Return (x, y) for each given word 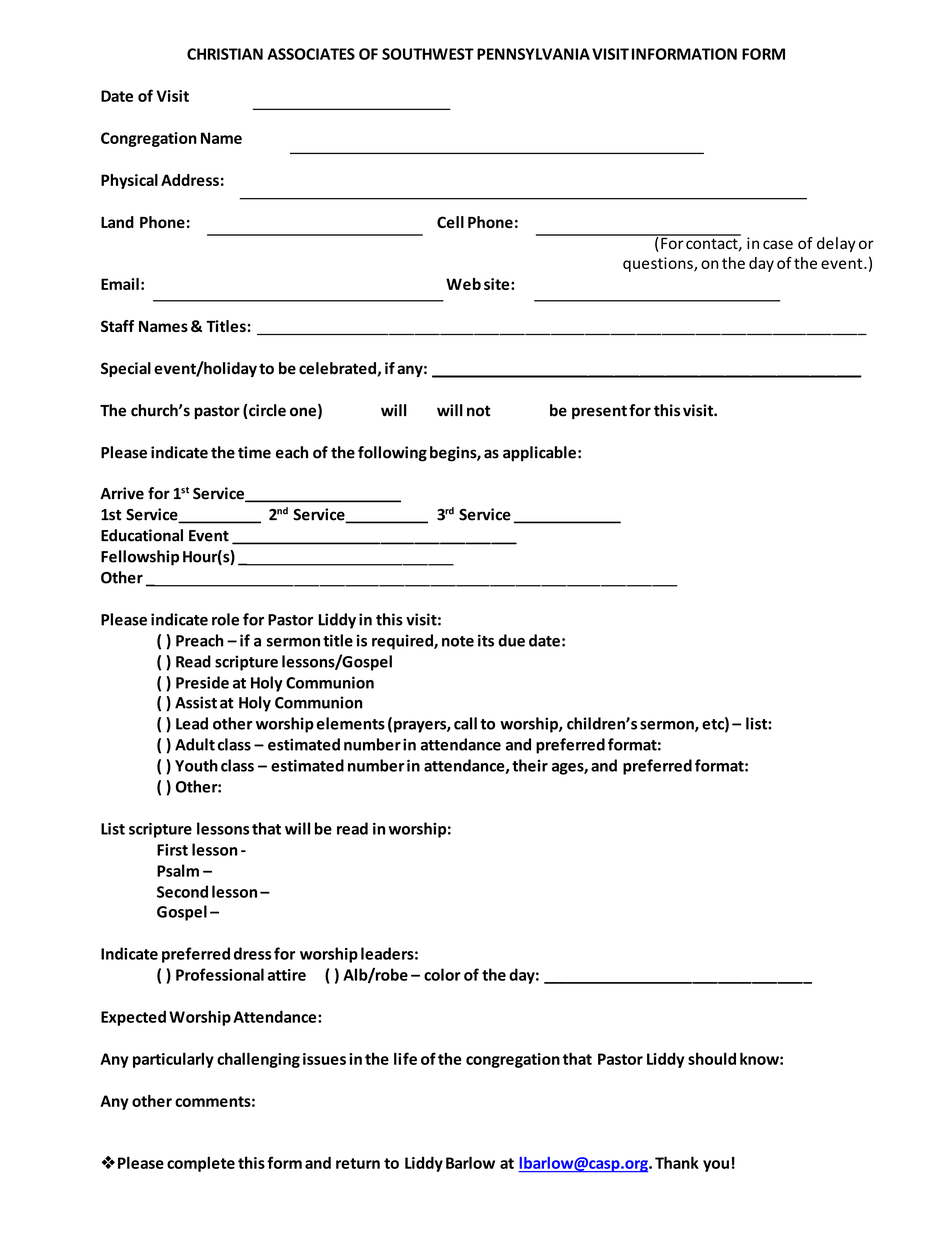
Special (126, 369)
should (712, 1058)
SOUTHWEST (428, 54)
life (405, 1058)
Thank (677, 1162)
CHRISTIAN (225, 54)
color (442, 974)
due (511, 640)
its (486, 640)
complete (201, 1164)
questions (659, 264)
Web (463, 284)
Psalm (178, 870)
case (778, 244)
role (225, 619)
